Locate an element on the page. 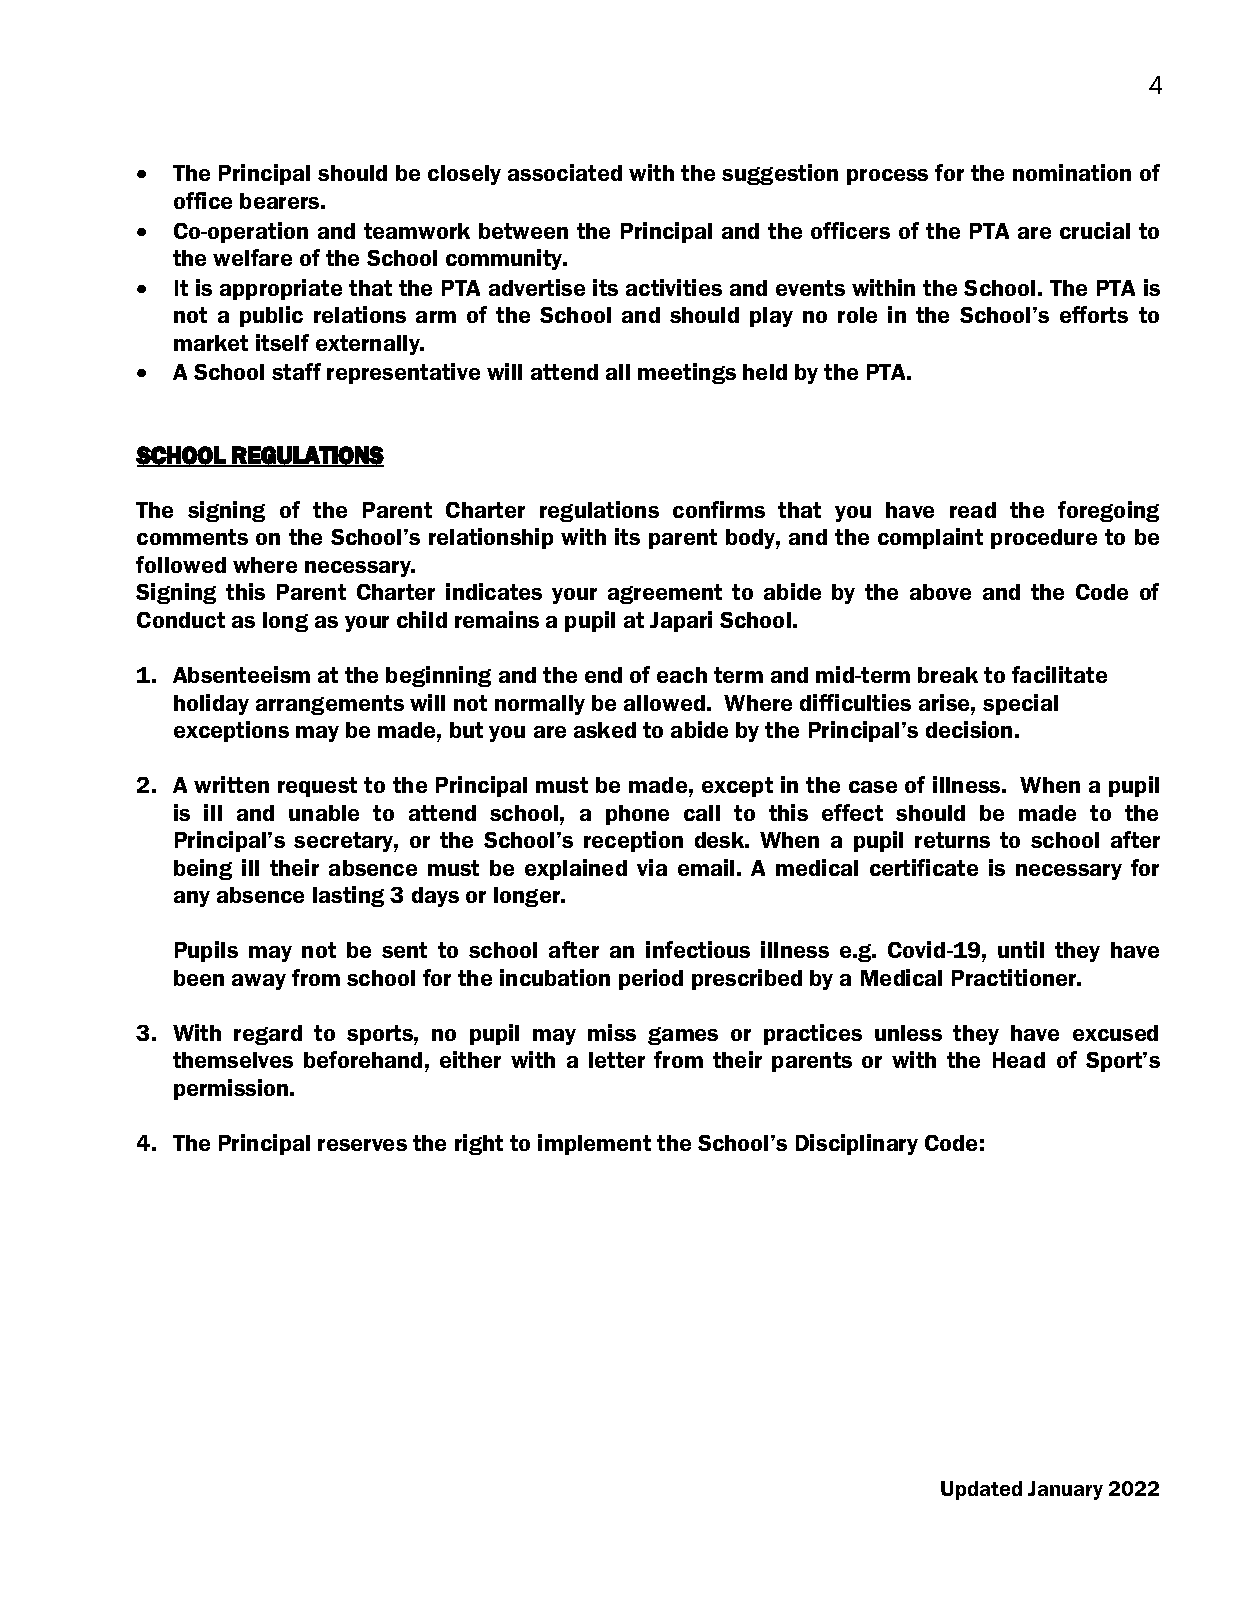  January is located at coordinates (1065, 1490).
